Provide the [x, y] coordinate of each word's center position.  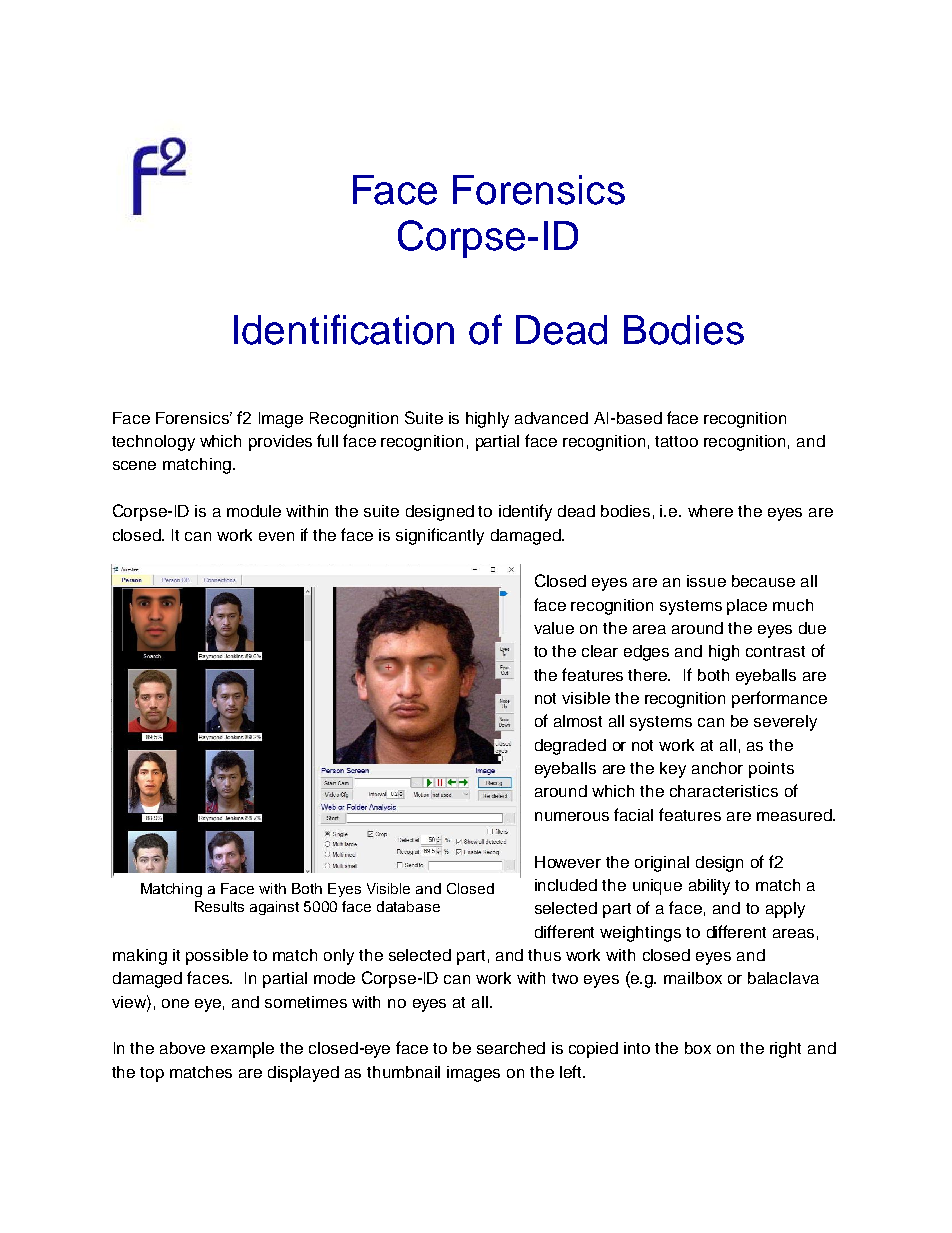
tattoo [676, 441]
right [785, 1050]
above [182, 1048]
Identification [344, 329]
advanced [551, 418]
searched [511, 1048]
